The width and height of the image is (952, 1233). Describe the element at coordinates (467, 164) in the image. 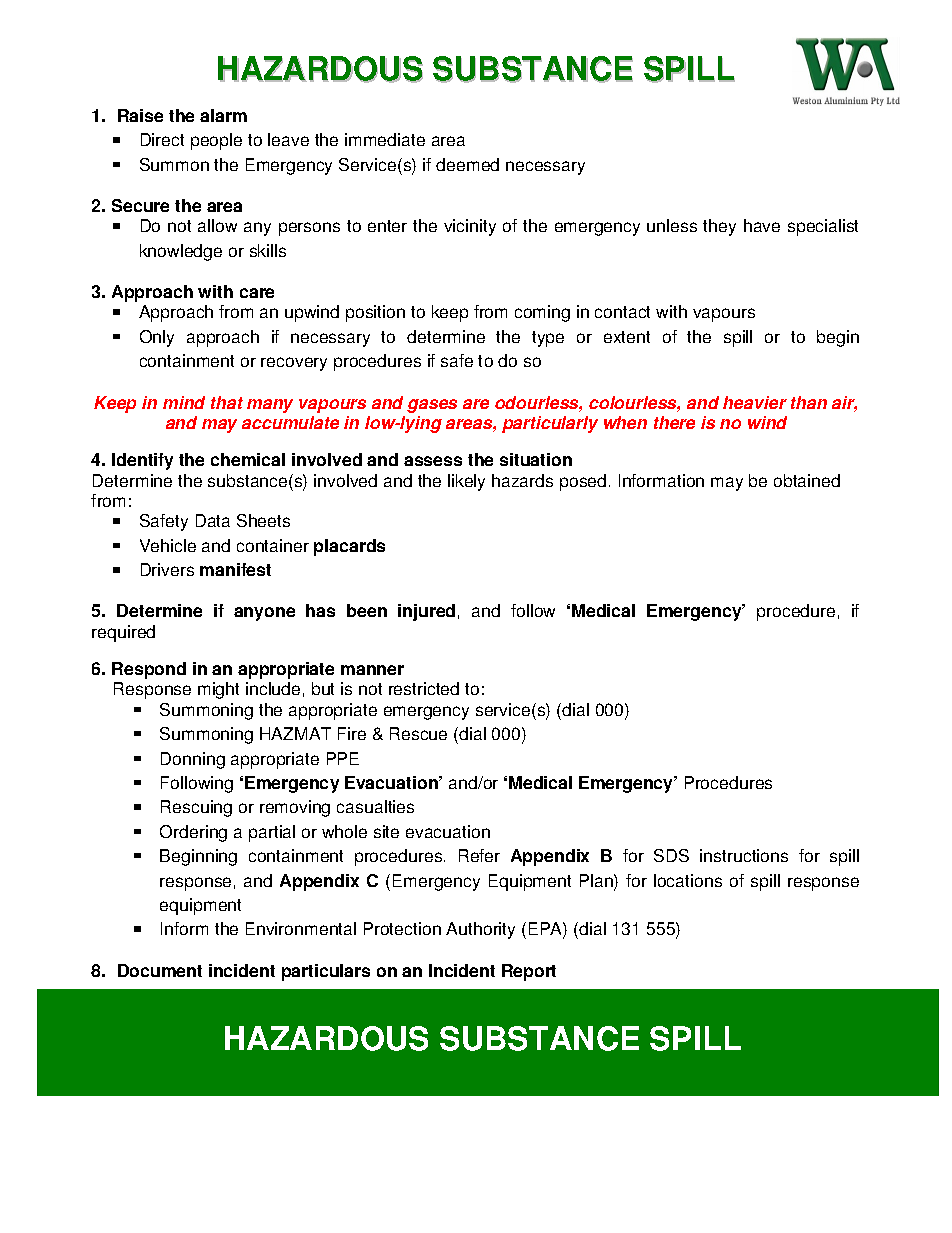

I see `deemed` at that location.
